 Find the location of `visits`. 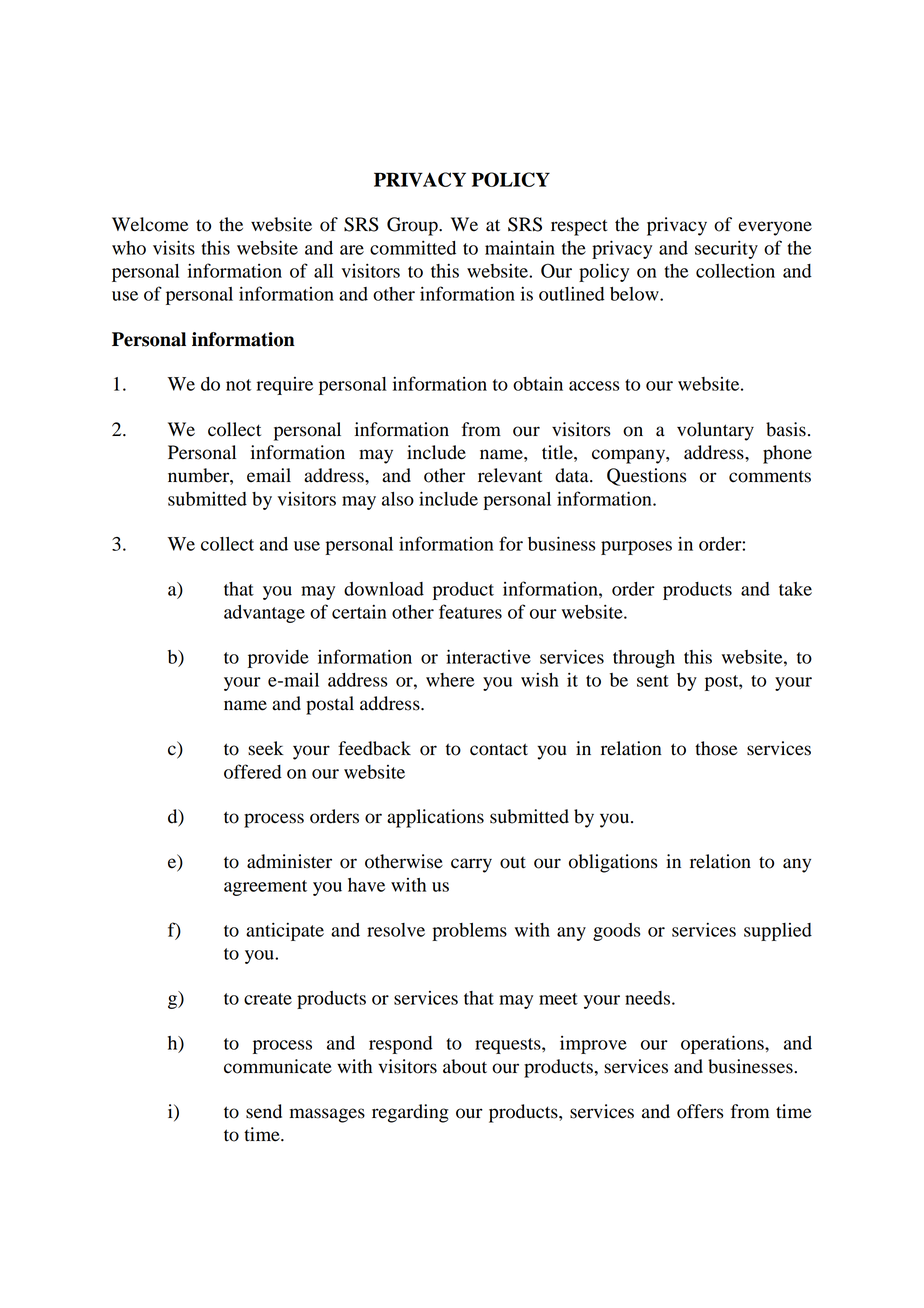

visits is located at coordinates (174, 247).
